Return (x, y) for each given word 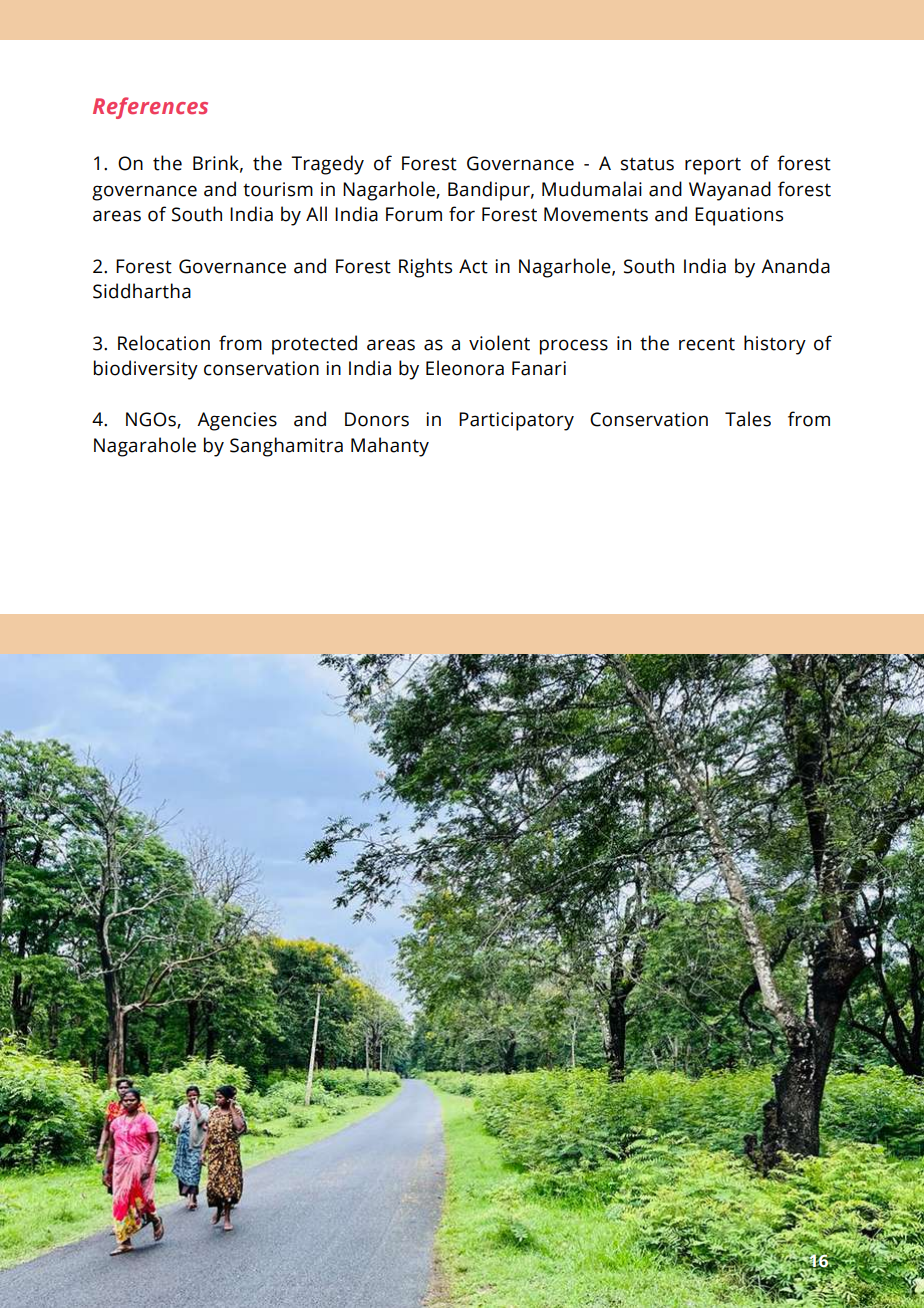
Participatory (516, 421)
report (713, 166)
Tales (748, 419)
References (150, 108)
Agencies (237, 421)
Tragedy (327, 165)
